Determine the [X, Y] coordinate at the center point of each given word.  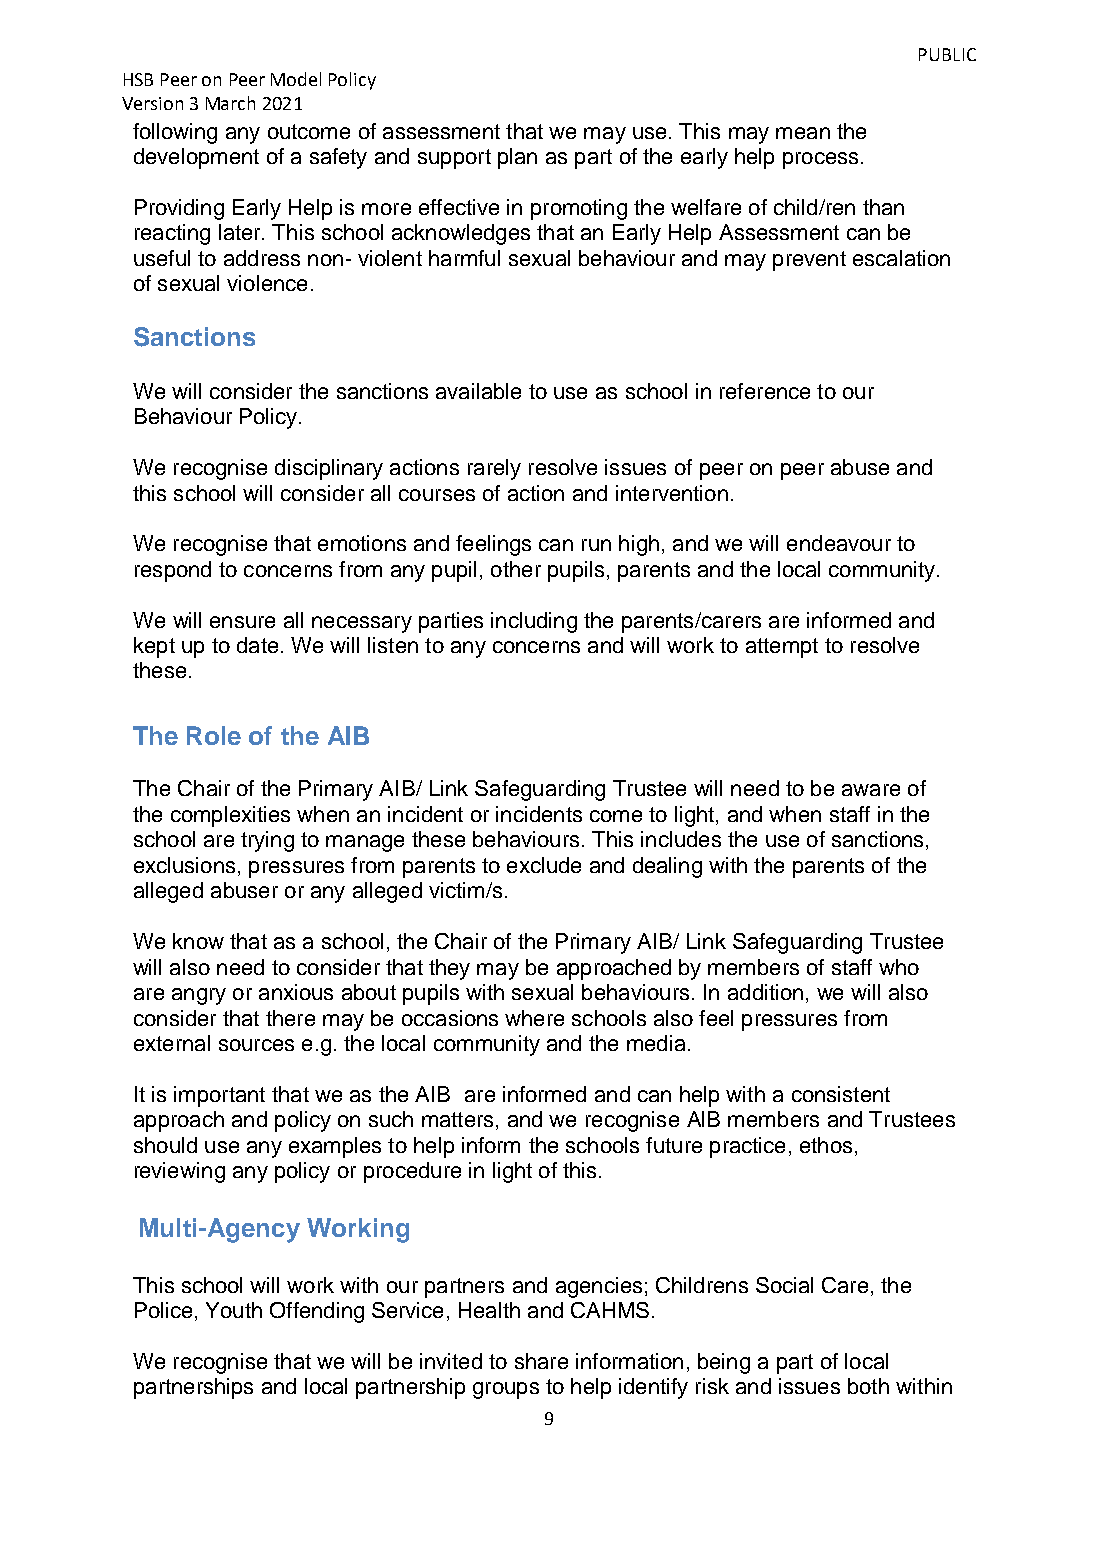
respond [173, 571]
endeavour [839, 543]
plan [517, 158]
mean [803, 133]
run [596, 545]
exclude [544, 865]
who [899, 967]
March [230, 103]
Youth [234, 1310]
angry [199, 996]
